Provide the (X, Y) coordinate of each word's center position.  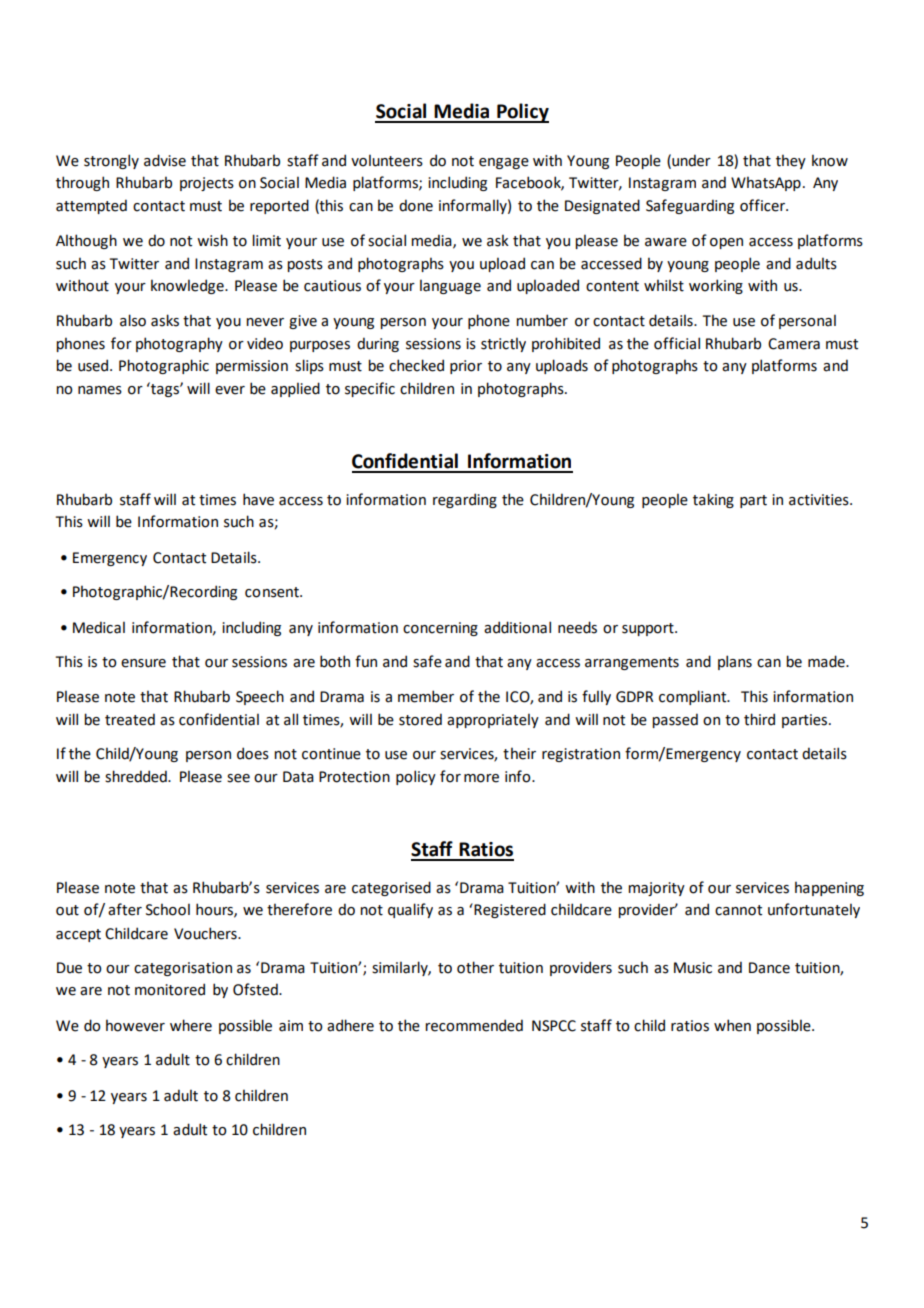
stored (420, 719)
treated (130, 719)
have (258, 499)
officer (764, 205)
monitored (170, 989)
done (416, 205)
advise (165, 160)
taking (713, 500)
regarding (465, 500)
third (759, 719)
